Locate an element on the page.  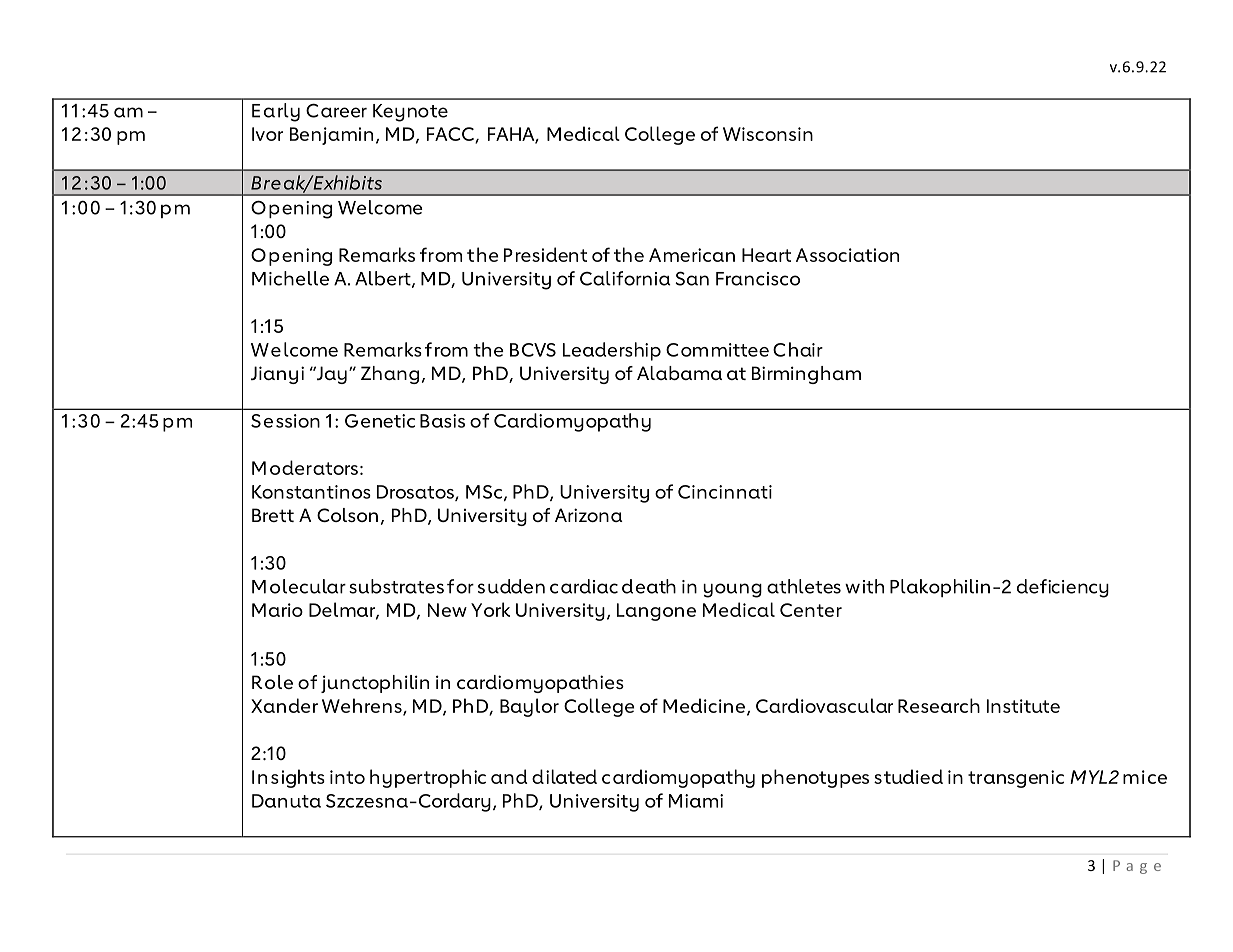
Cincinnati is located at coordinates (725, 492).
